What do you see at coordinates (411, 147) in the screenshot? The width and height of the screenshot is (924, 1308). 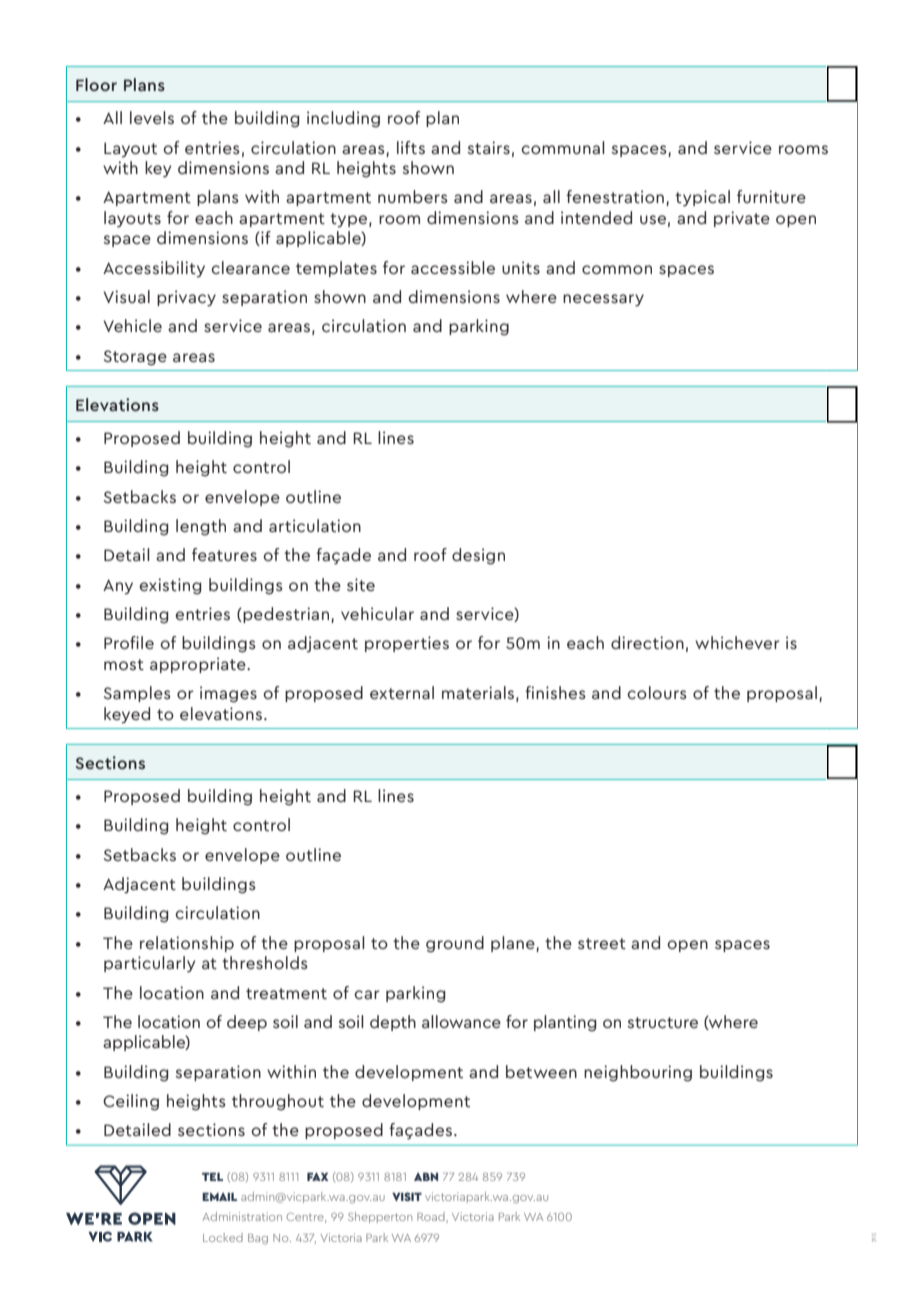 I see `lifts` at bounding box center [411, 147].
